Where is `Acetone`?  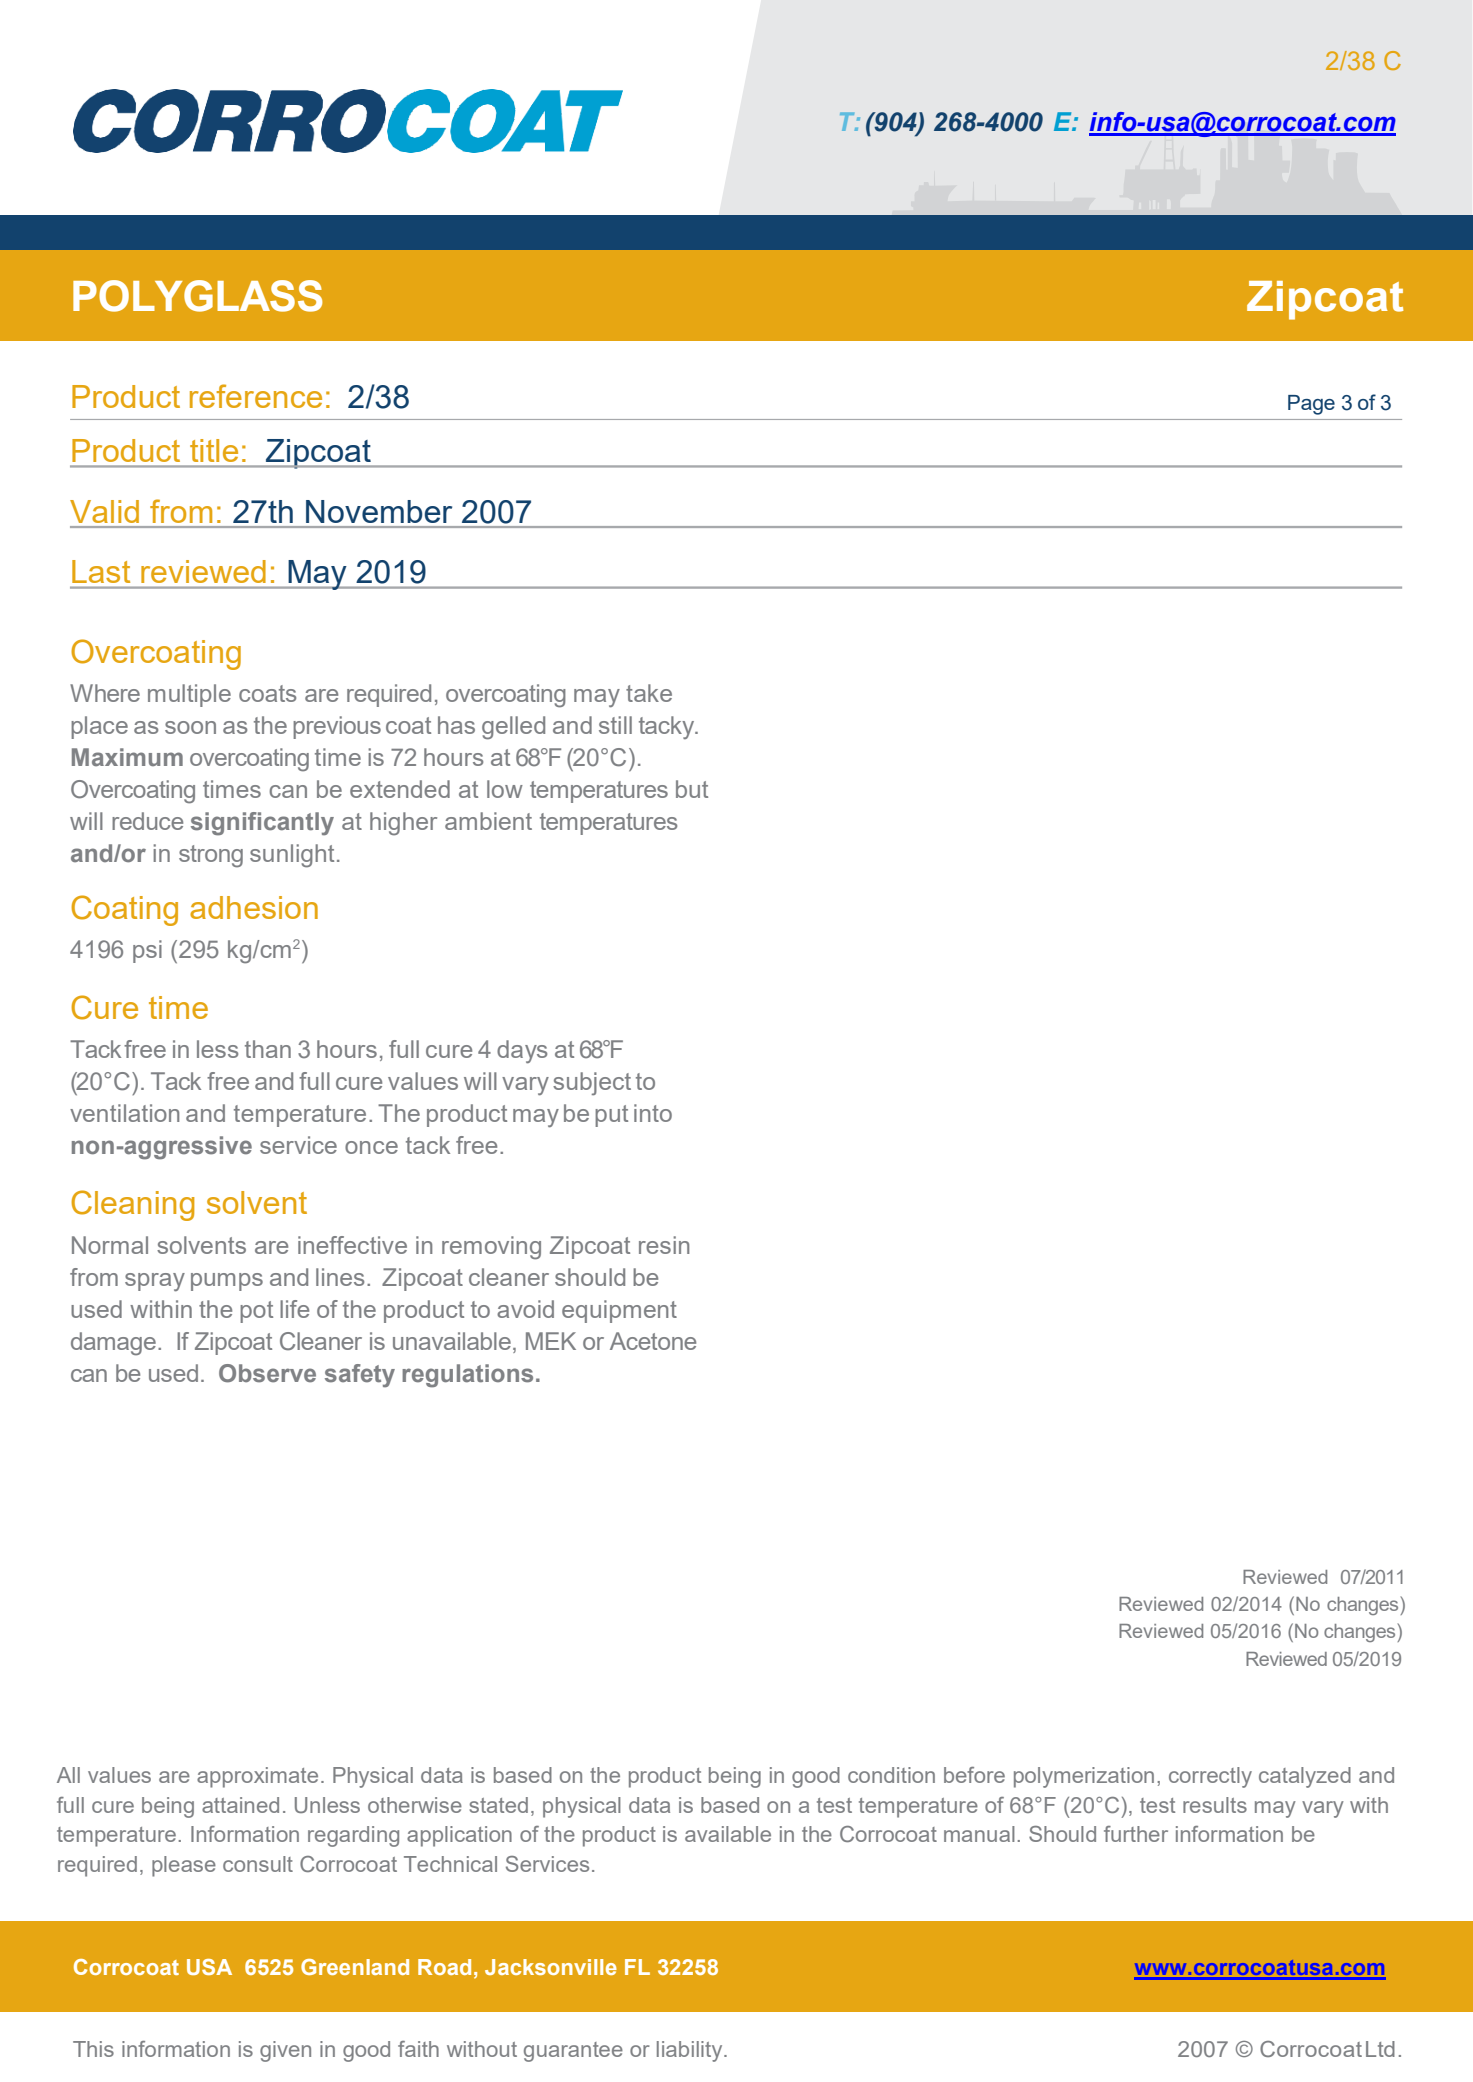 Acetone is located at coordinates (653, 1341).
